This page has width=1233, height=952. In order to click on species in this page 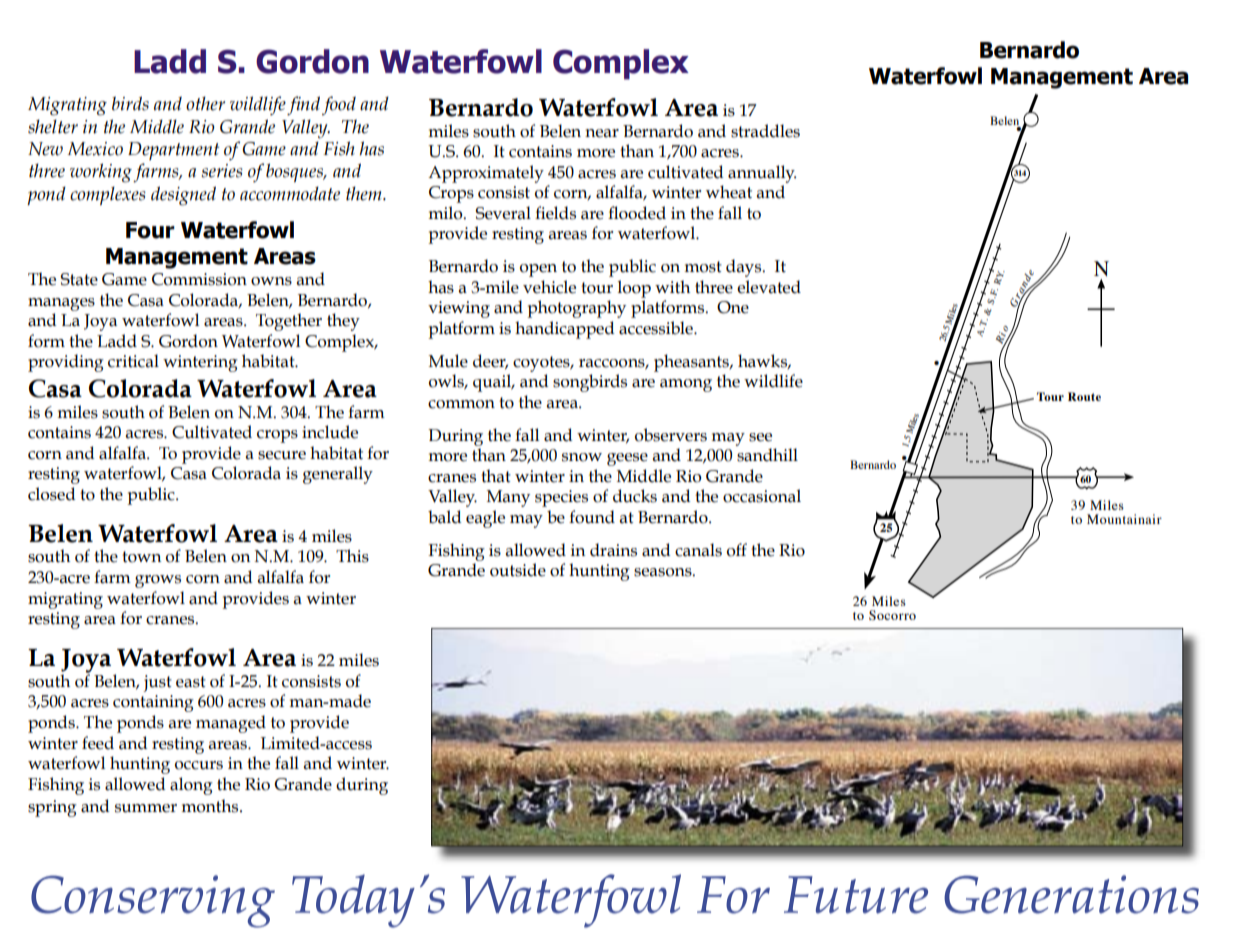, I will do `click(561, 498)`.
